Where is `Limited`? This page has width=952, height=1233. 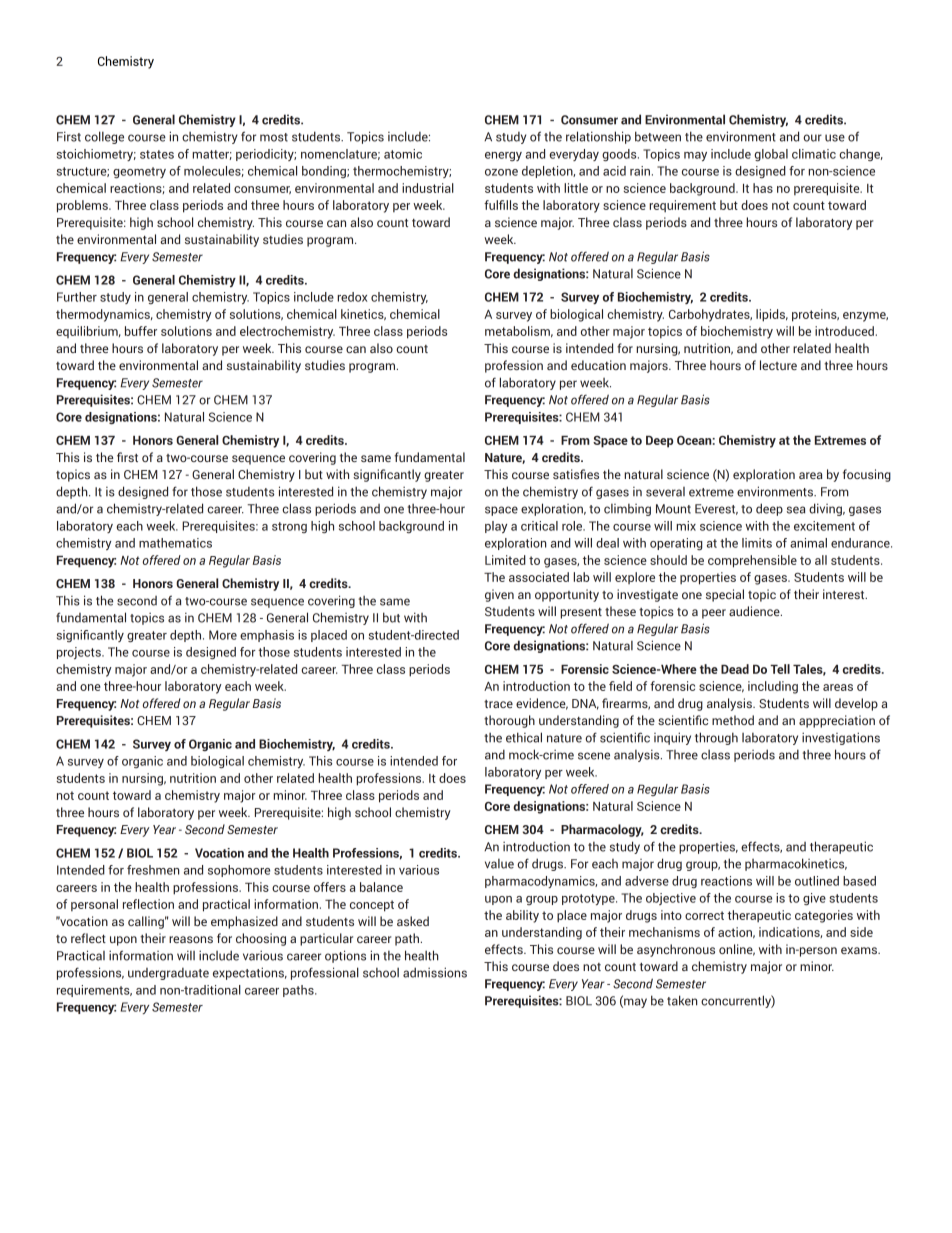 Limited is located at coordinates (505, 560).
